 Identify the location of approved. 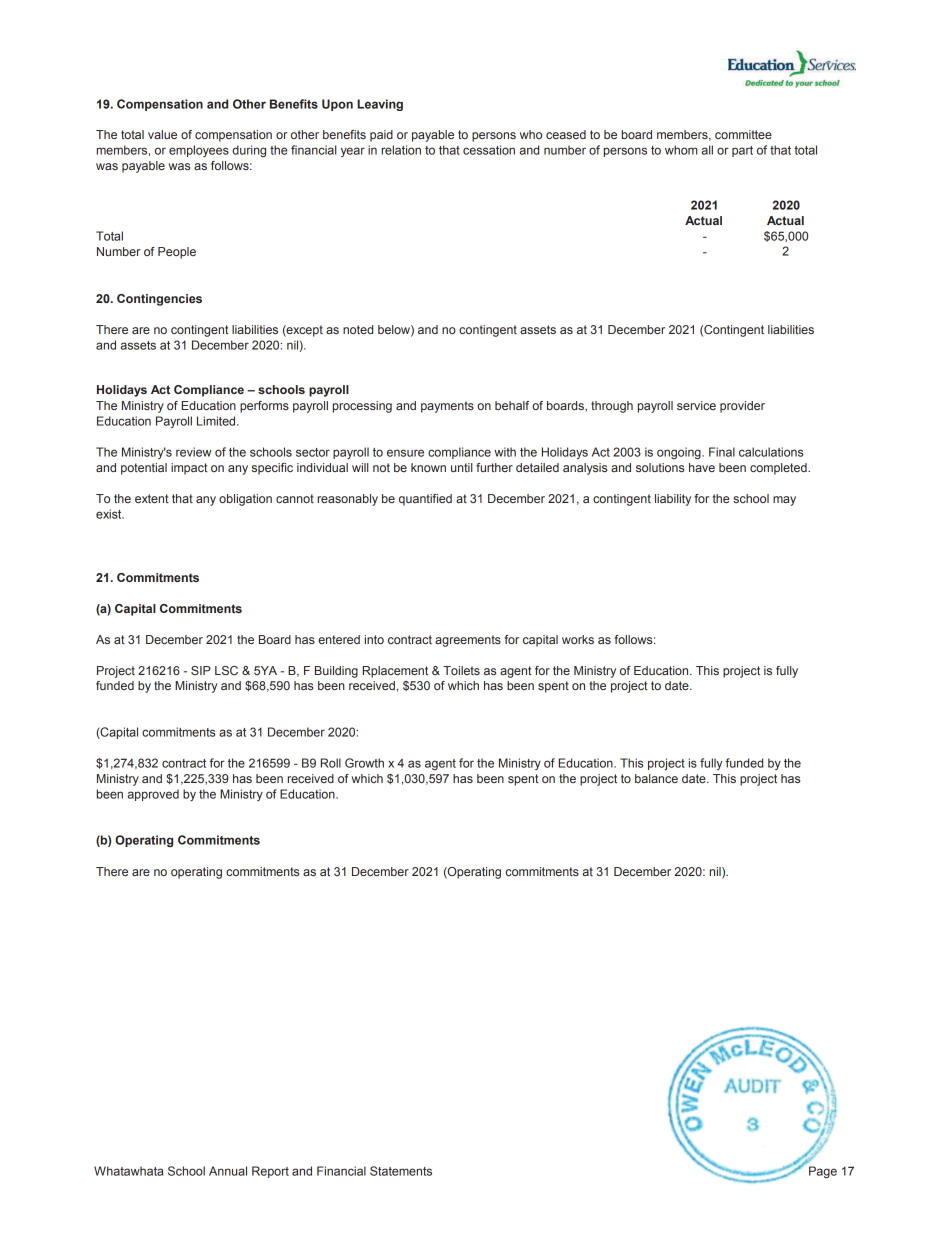
(153, 795).
